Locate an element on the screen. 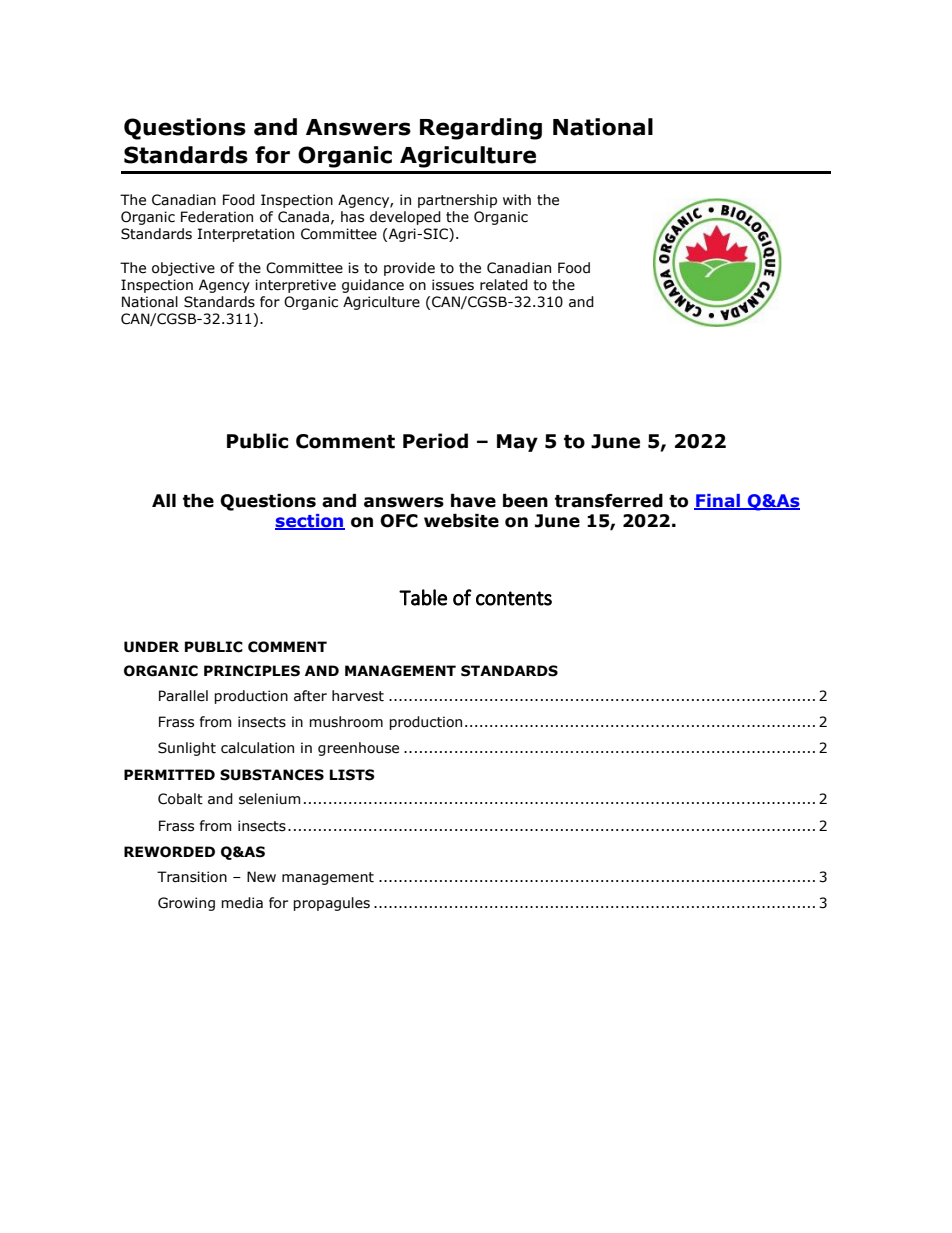  contents is located at coordinates (514, 598).
